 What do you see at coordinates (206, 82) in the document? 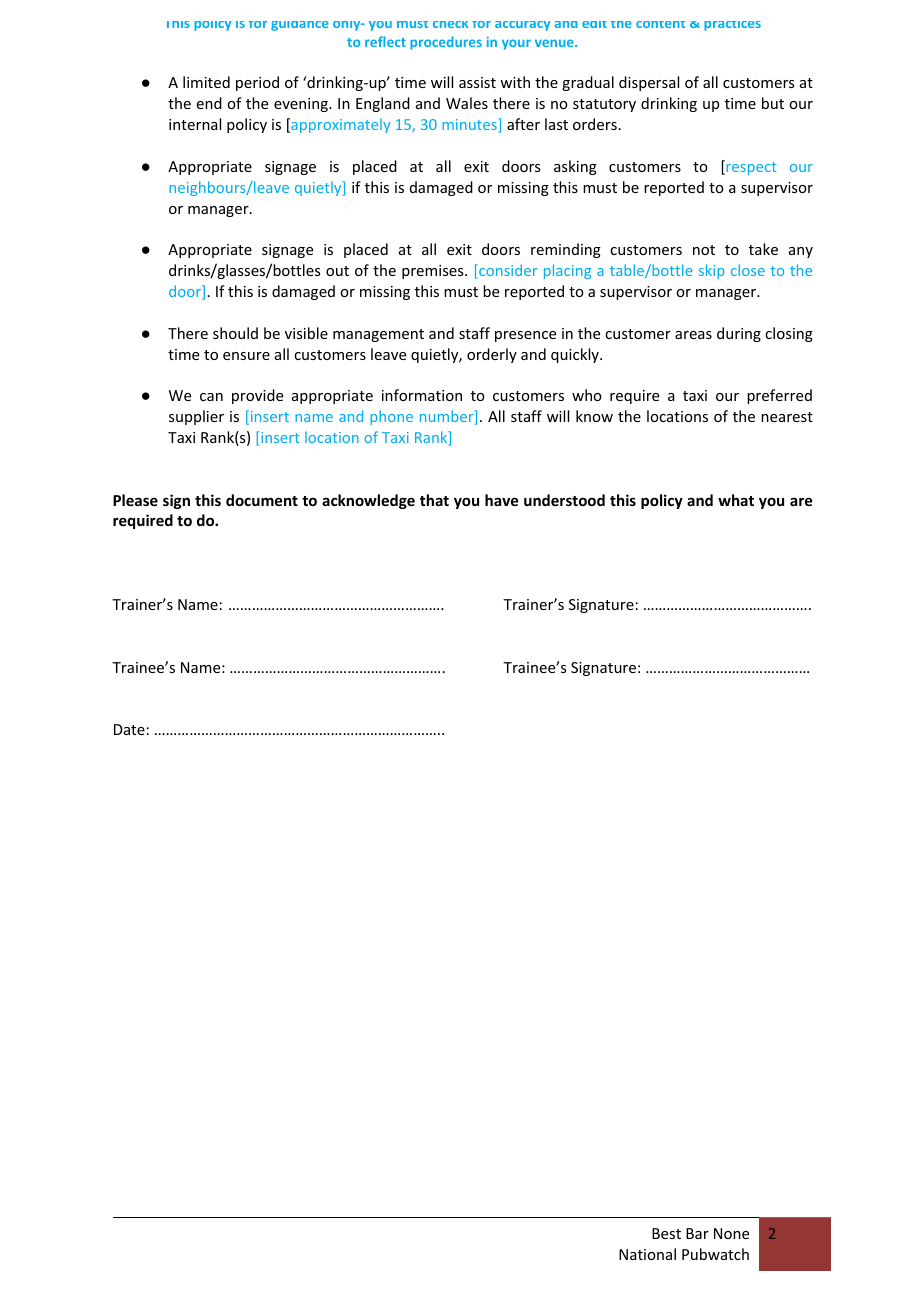
I see `limited` at bounding box center [206, 82].
